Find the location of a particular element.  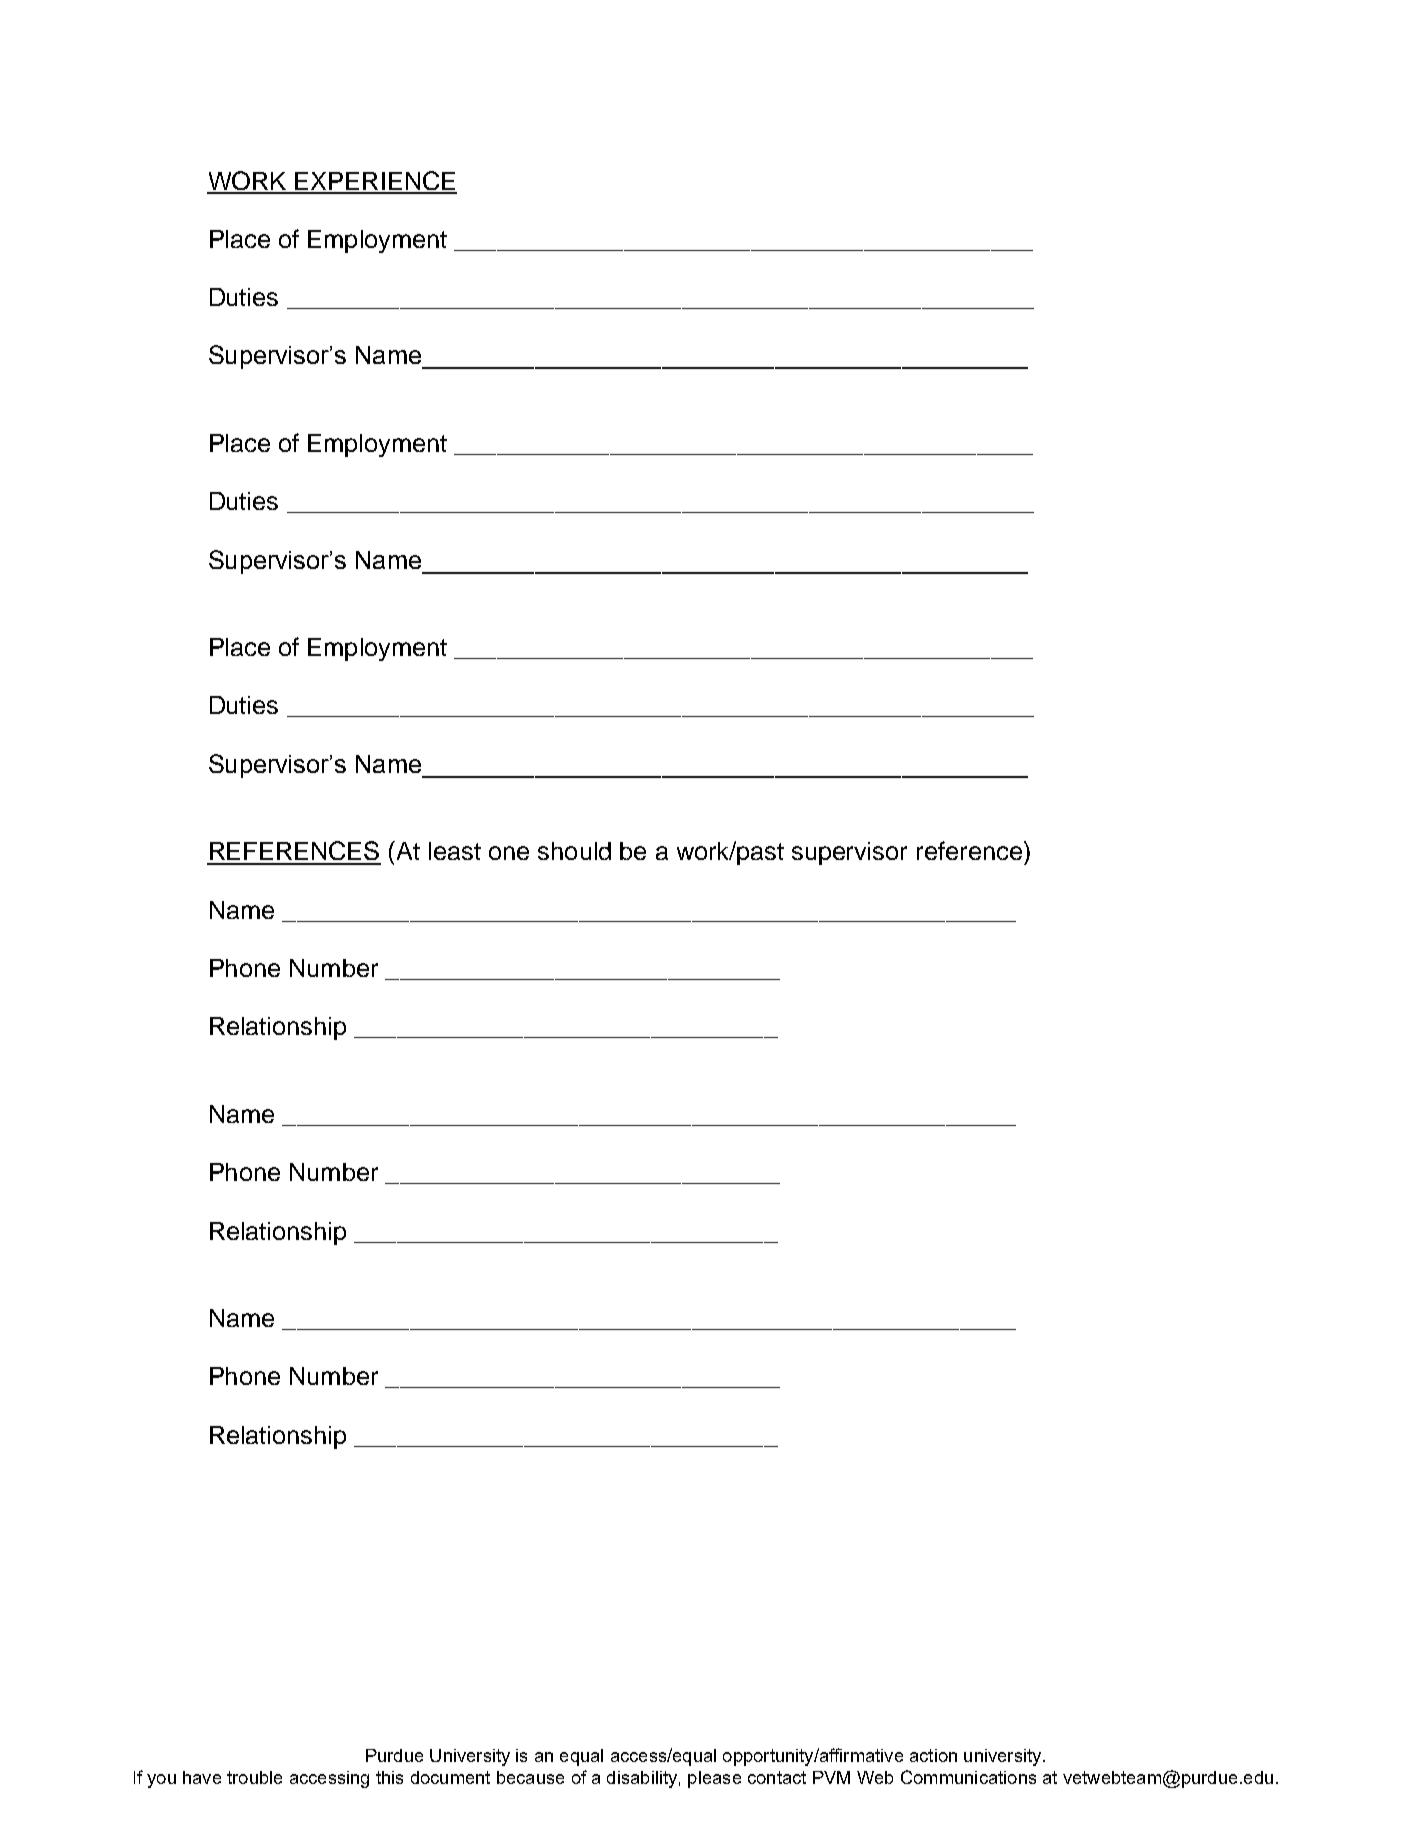

Communications is located at coordinates (968, 1777).
